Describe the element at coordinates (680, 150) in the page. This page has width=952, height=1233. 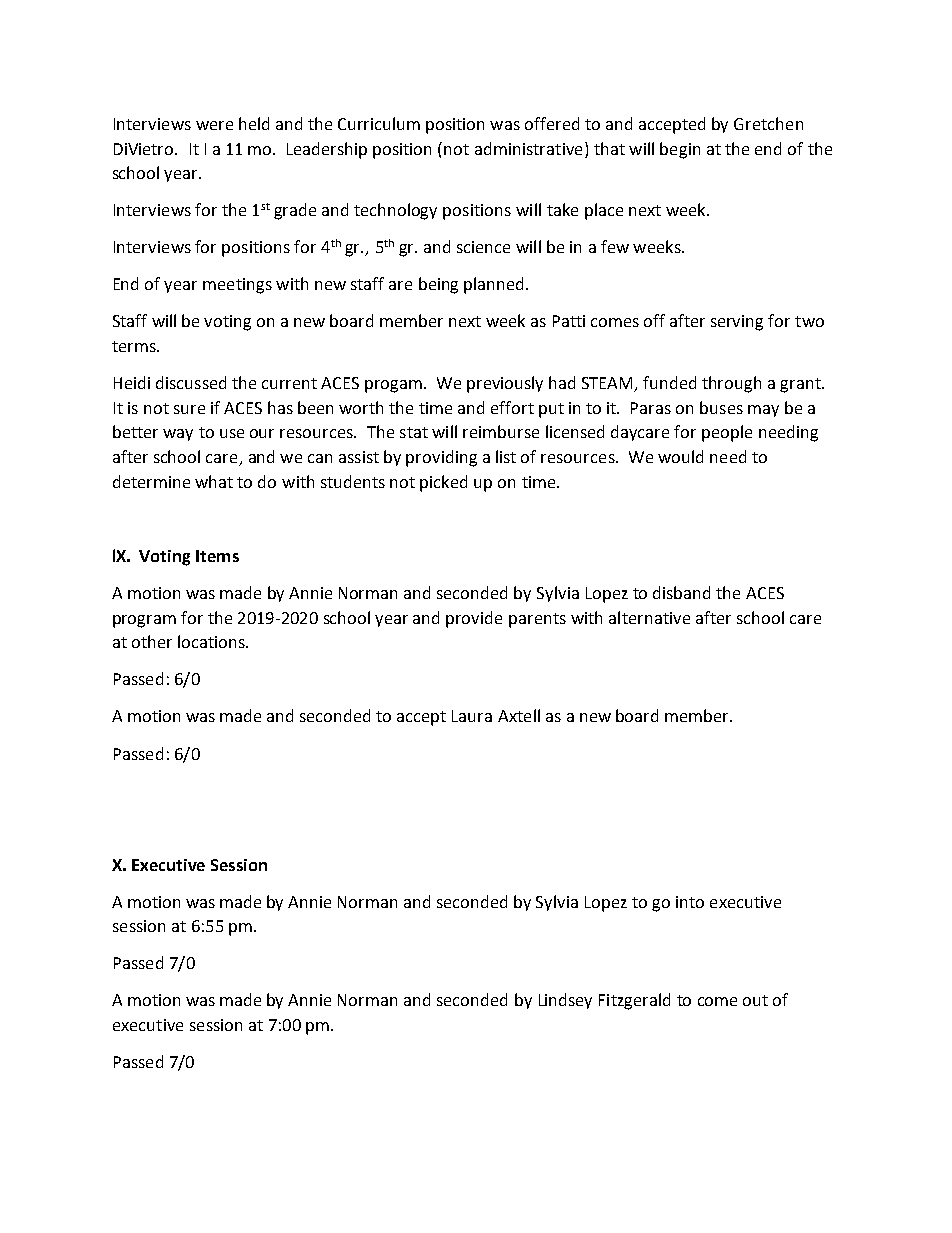
I see `begin` at that location.
